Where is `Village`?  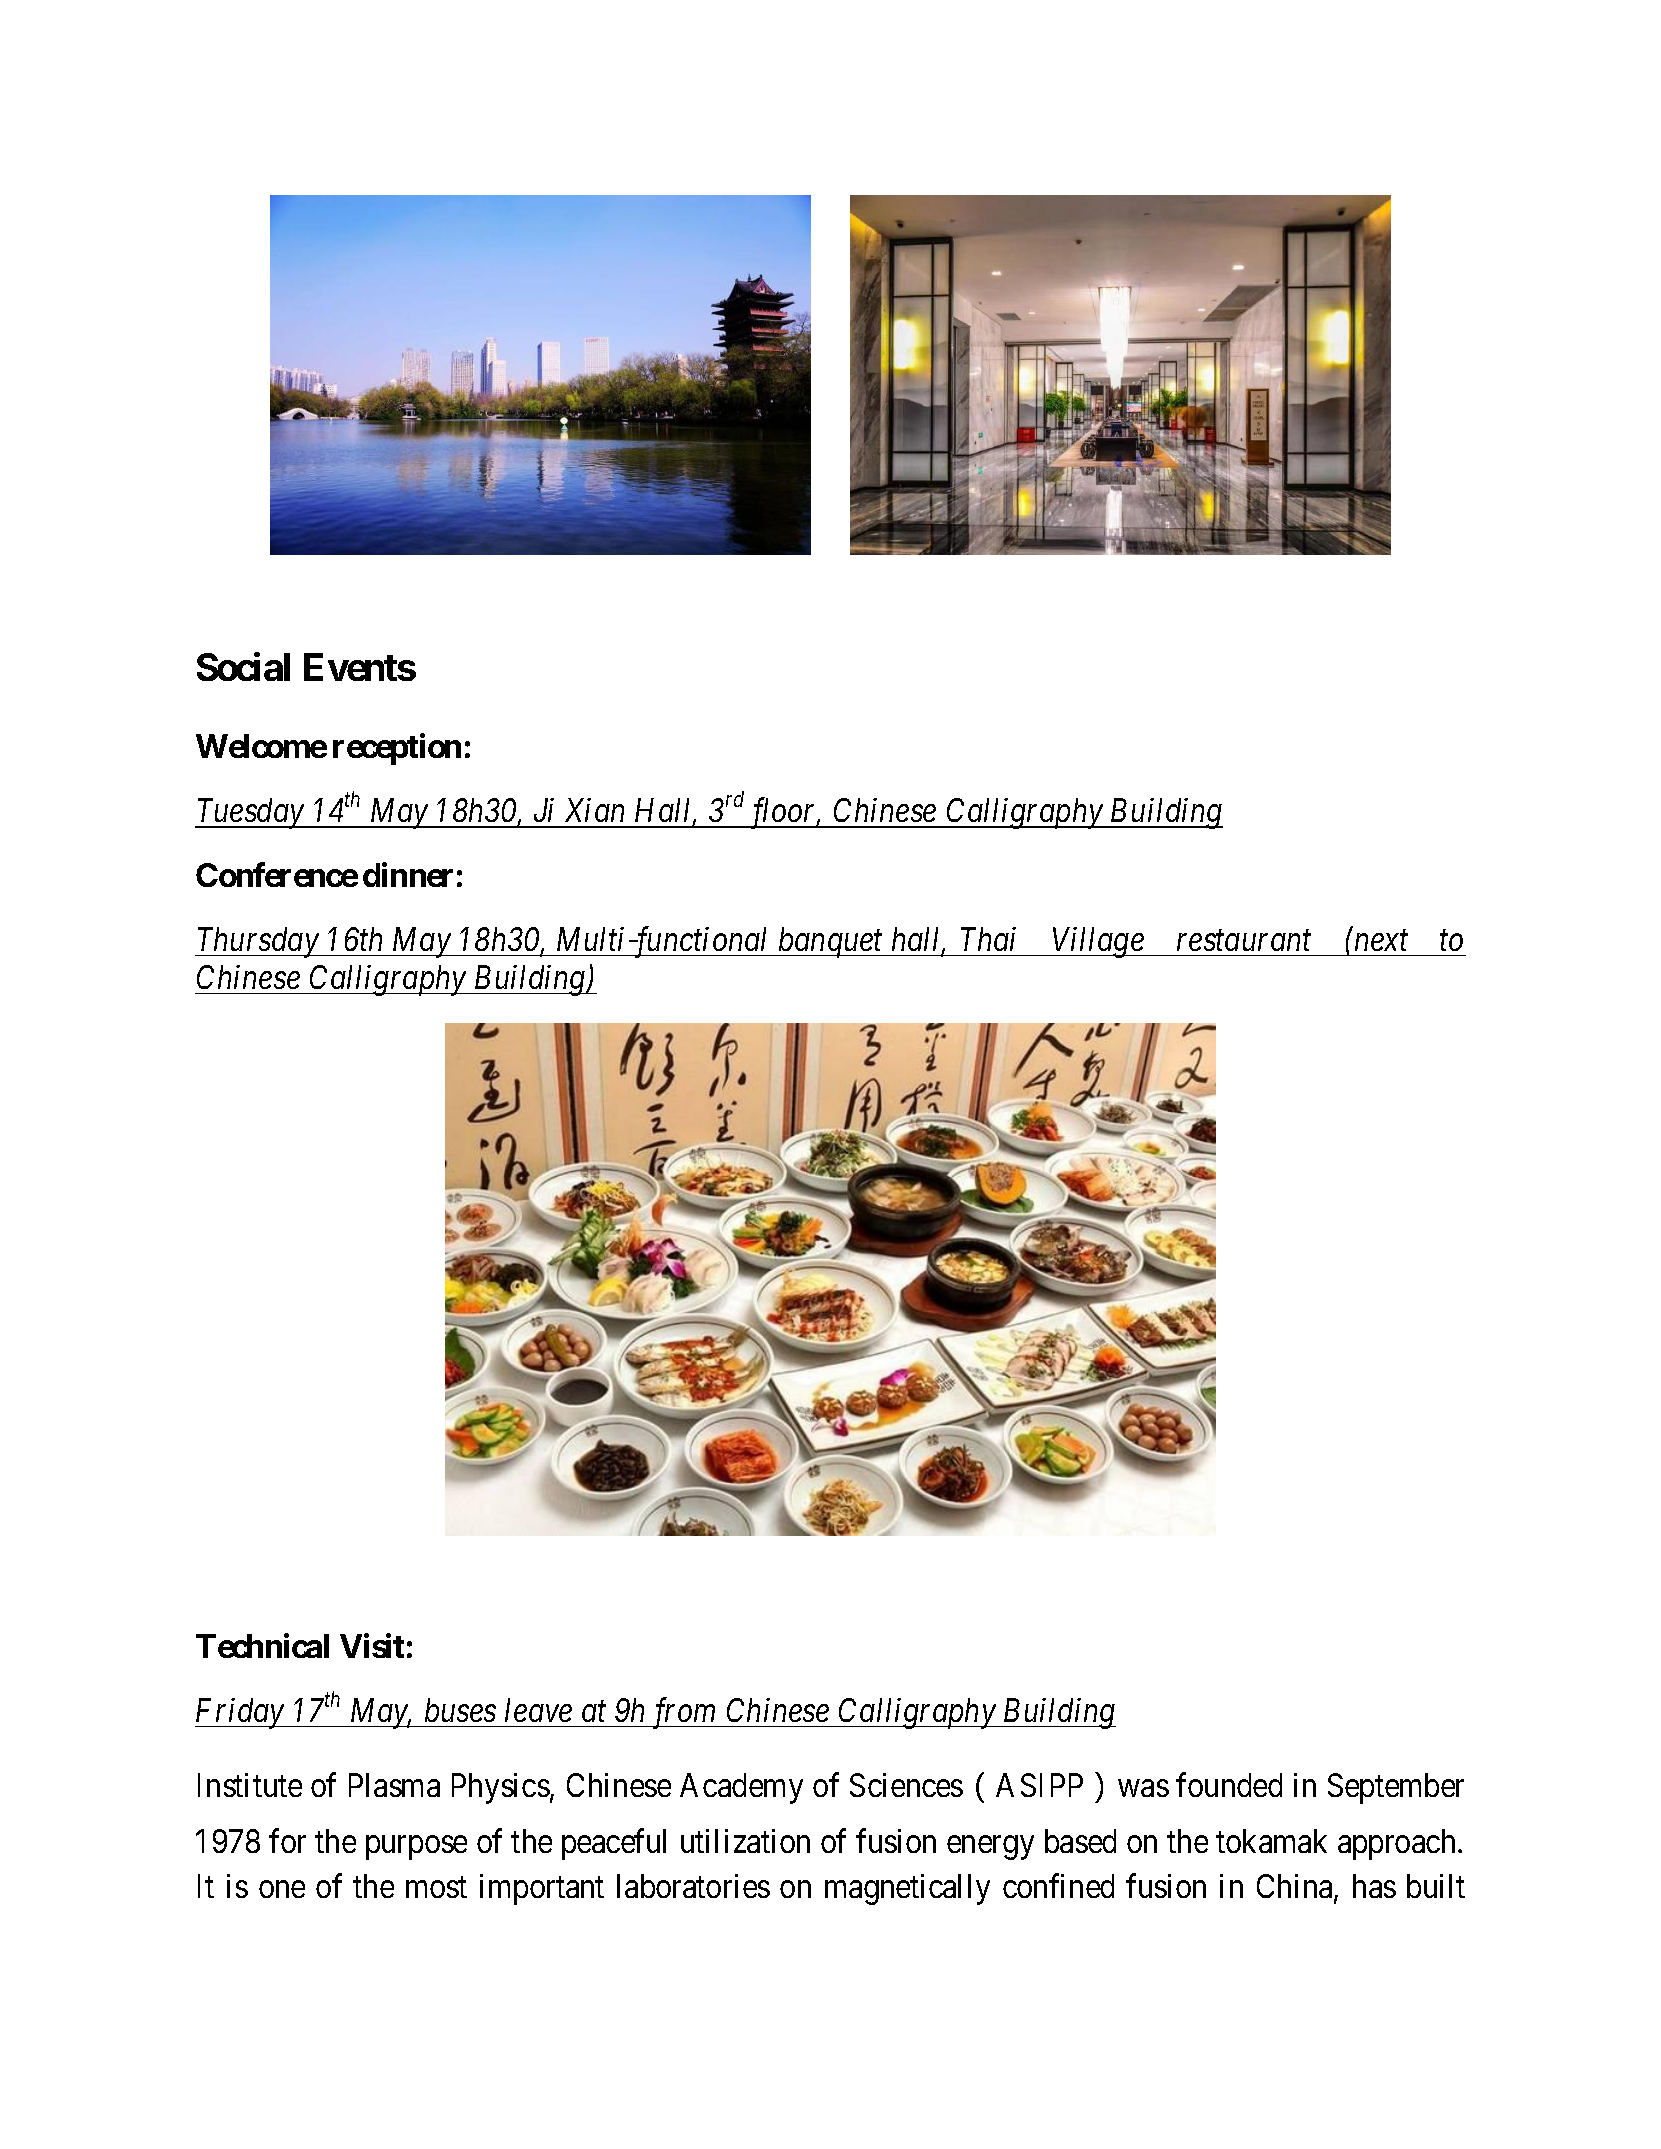
Village is located at coordinates (1098, 942).
